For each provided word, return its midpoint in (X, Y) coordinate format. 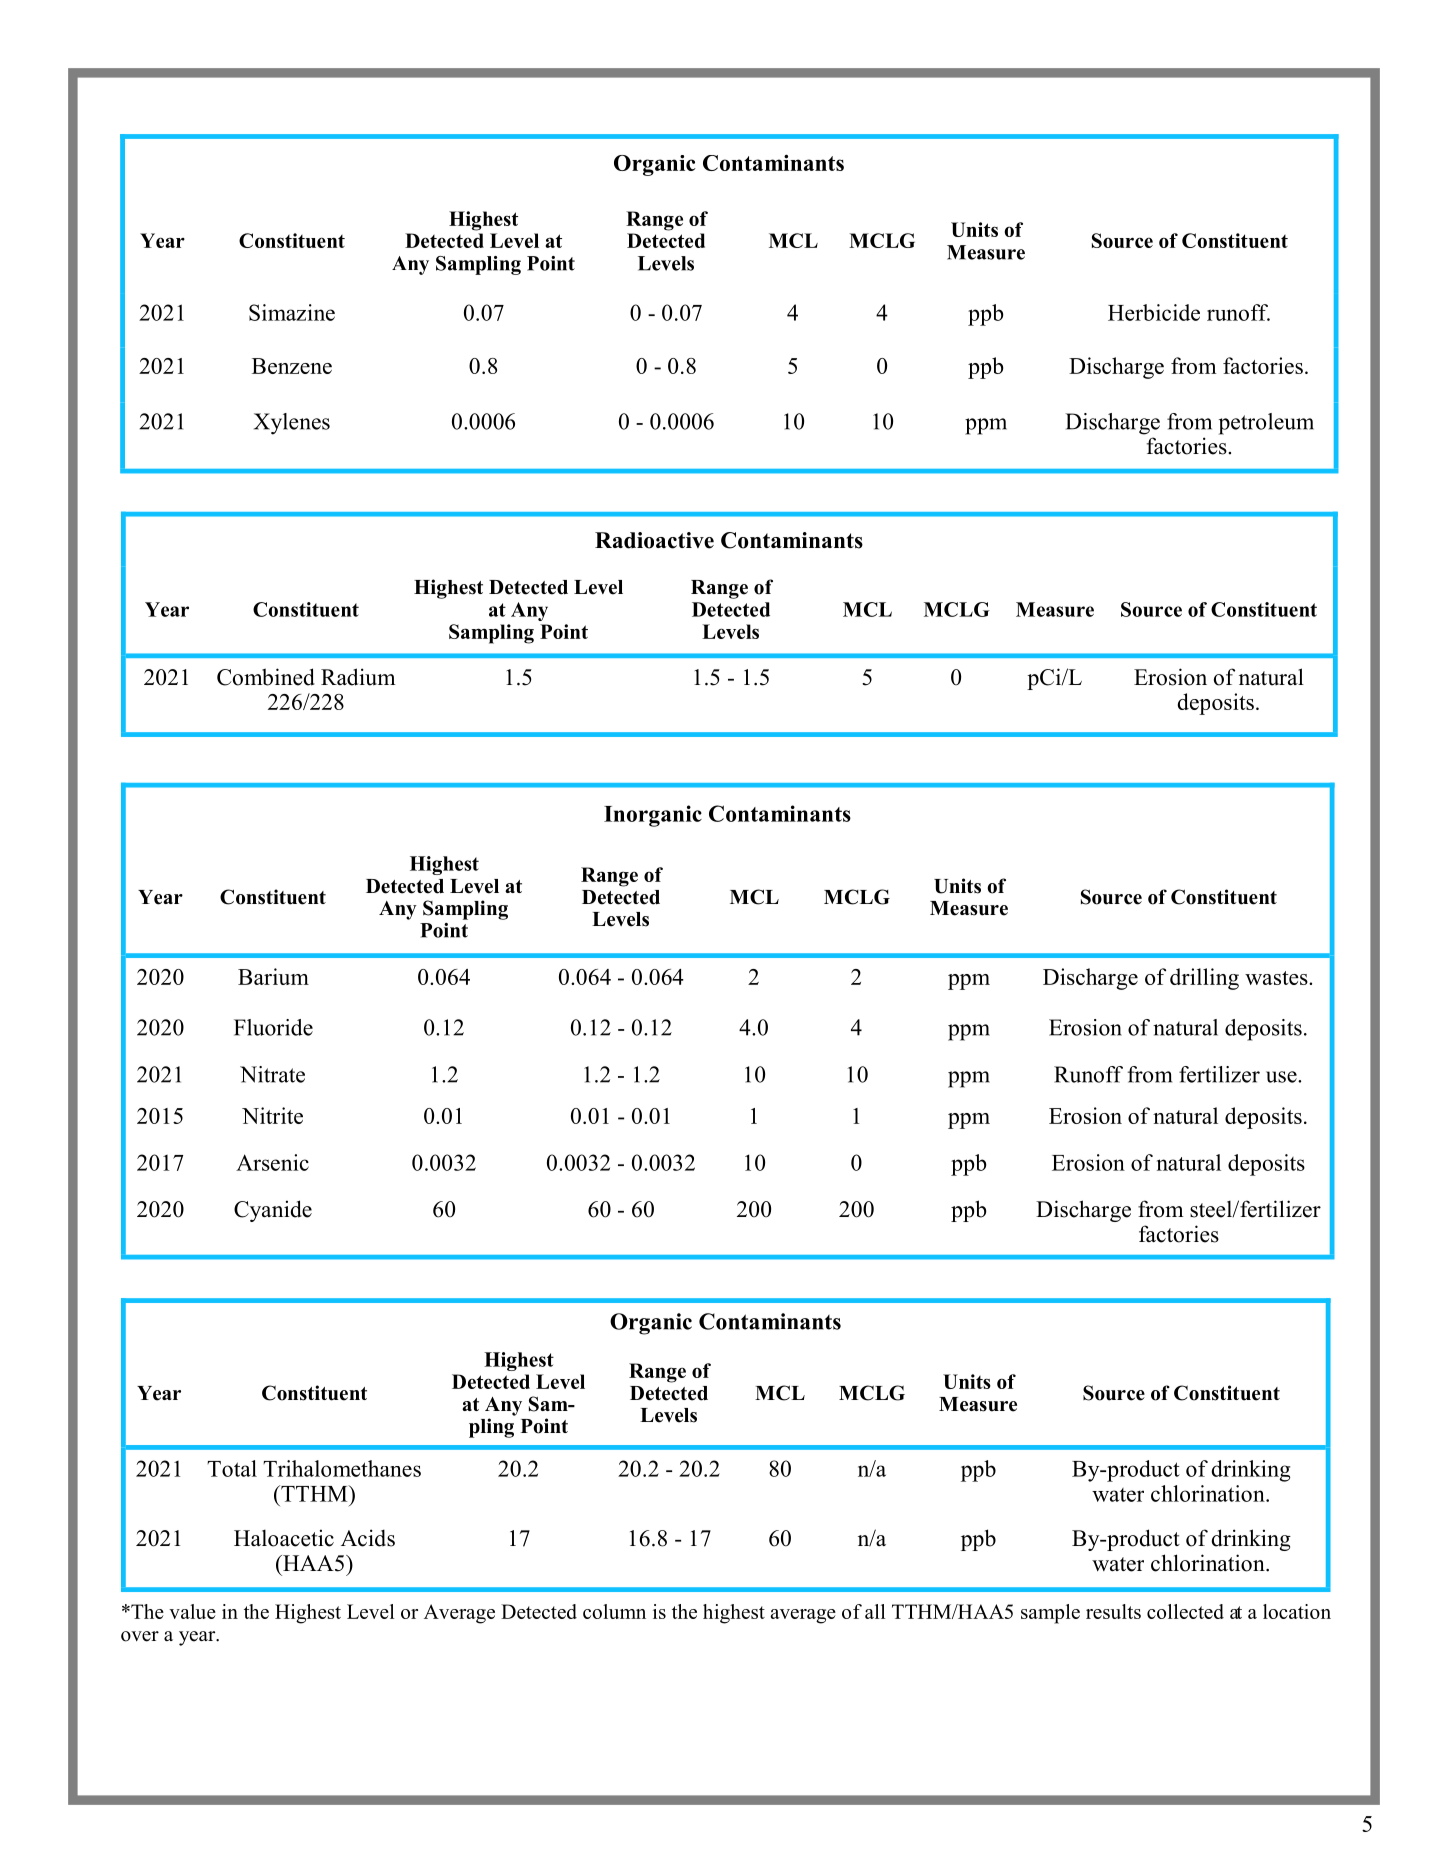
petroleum (1266, 424)
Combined (266, 677)
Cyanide (273, 1211)
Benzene (292, 366)
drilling (1204, 979)
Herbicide (1154, 312)
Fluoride (273, 1027)
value (192, 1611)
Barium (273, 976)
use (1282, 1077)
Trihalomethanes (342, 1468)
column (614, 1611)
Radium (358, 677)
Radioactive (654, 540)
